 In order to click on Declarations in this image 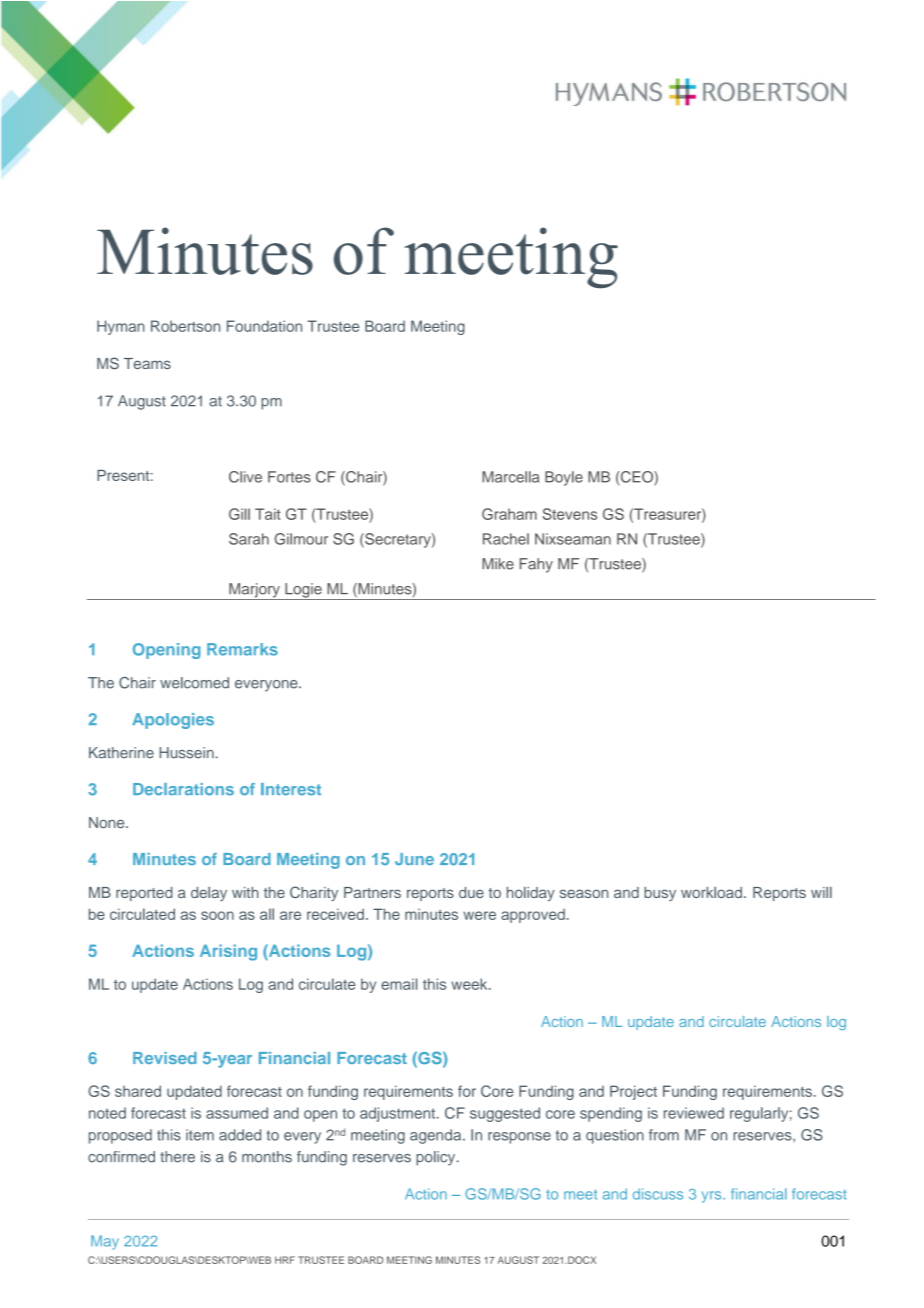, I will do `click(183, 789)`.
